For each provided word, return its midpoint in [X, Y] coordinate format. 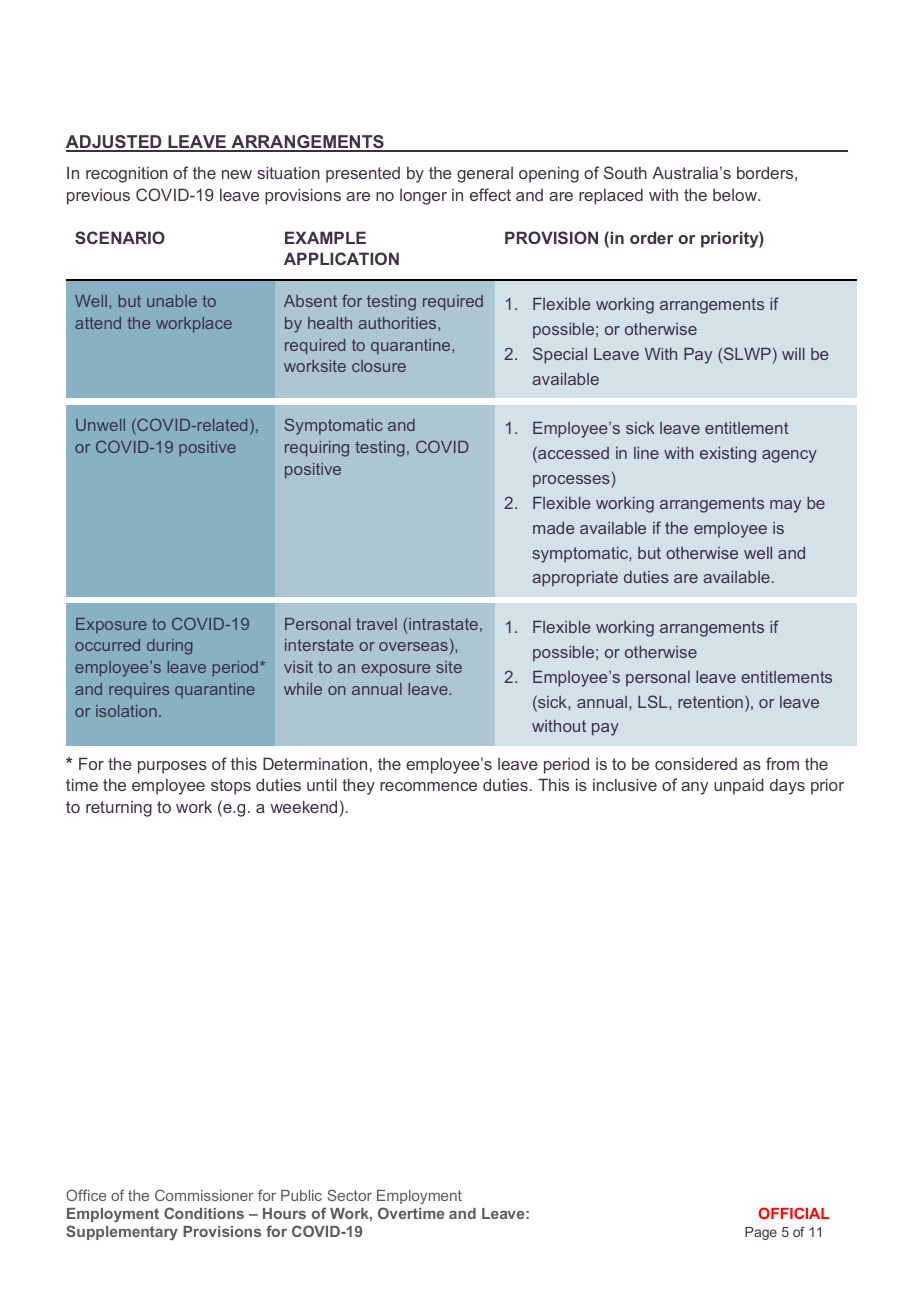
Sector [349, 1195]
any [694, 788]
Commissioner [204, 1195]
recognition [127, 174]
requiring [317, 449]
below [736, 195]
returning [119, 809]
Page [761, 1233]
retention [710, 702]
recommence [428, 786]
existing [728, 455]
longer [423, 197]
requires [139, 690]
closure [379, 366]
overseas [413, 646]
